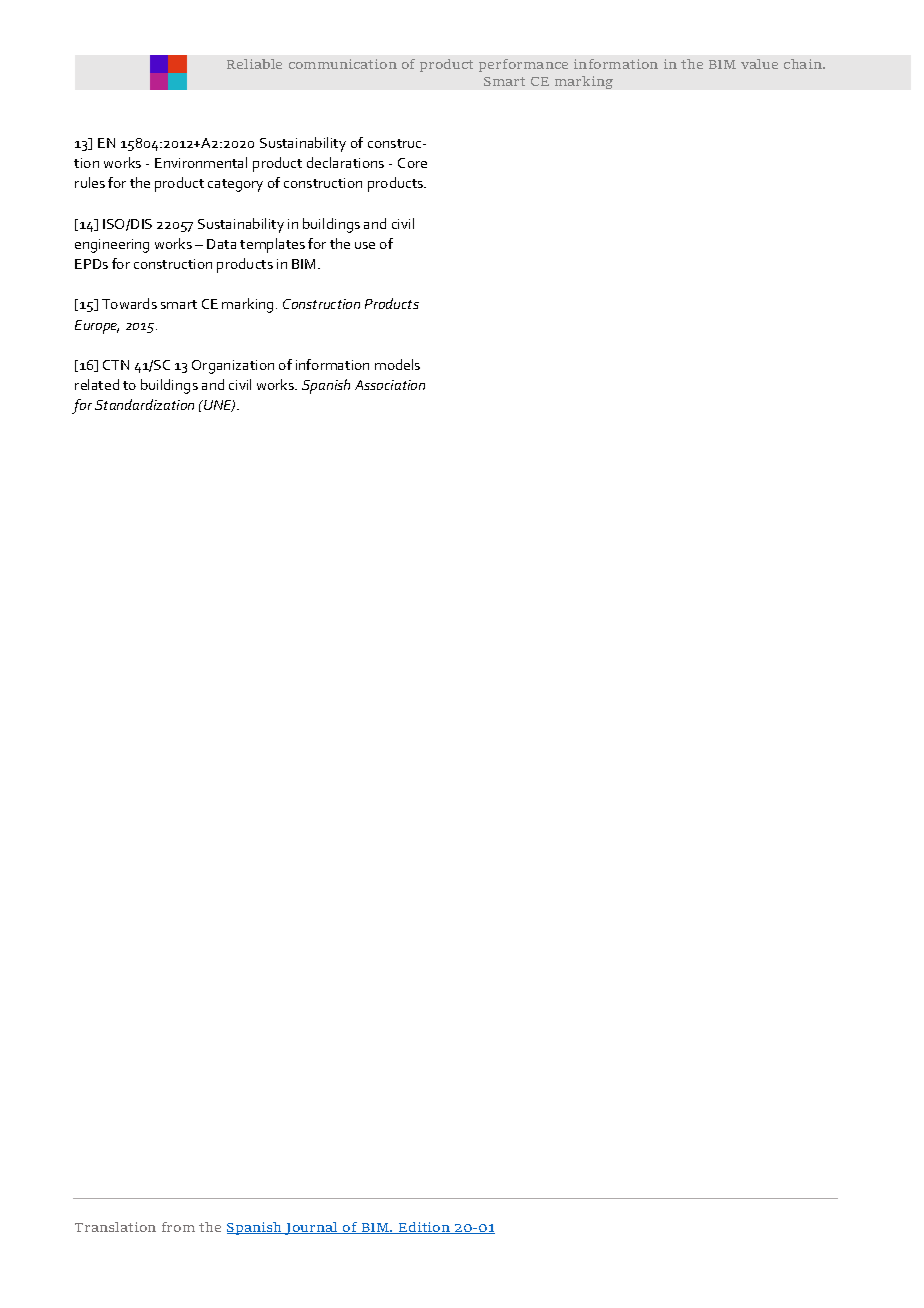 This screenshot has height=1308, width=924. Describe the element at coordinates (412, 163) in the screenshot. I see `Core` at that location.
